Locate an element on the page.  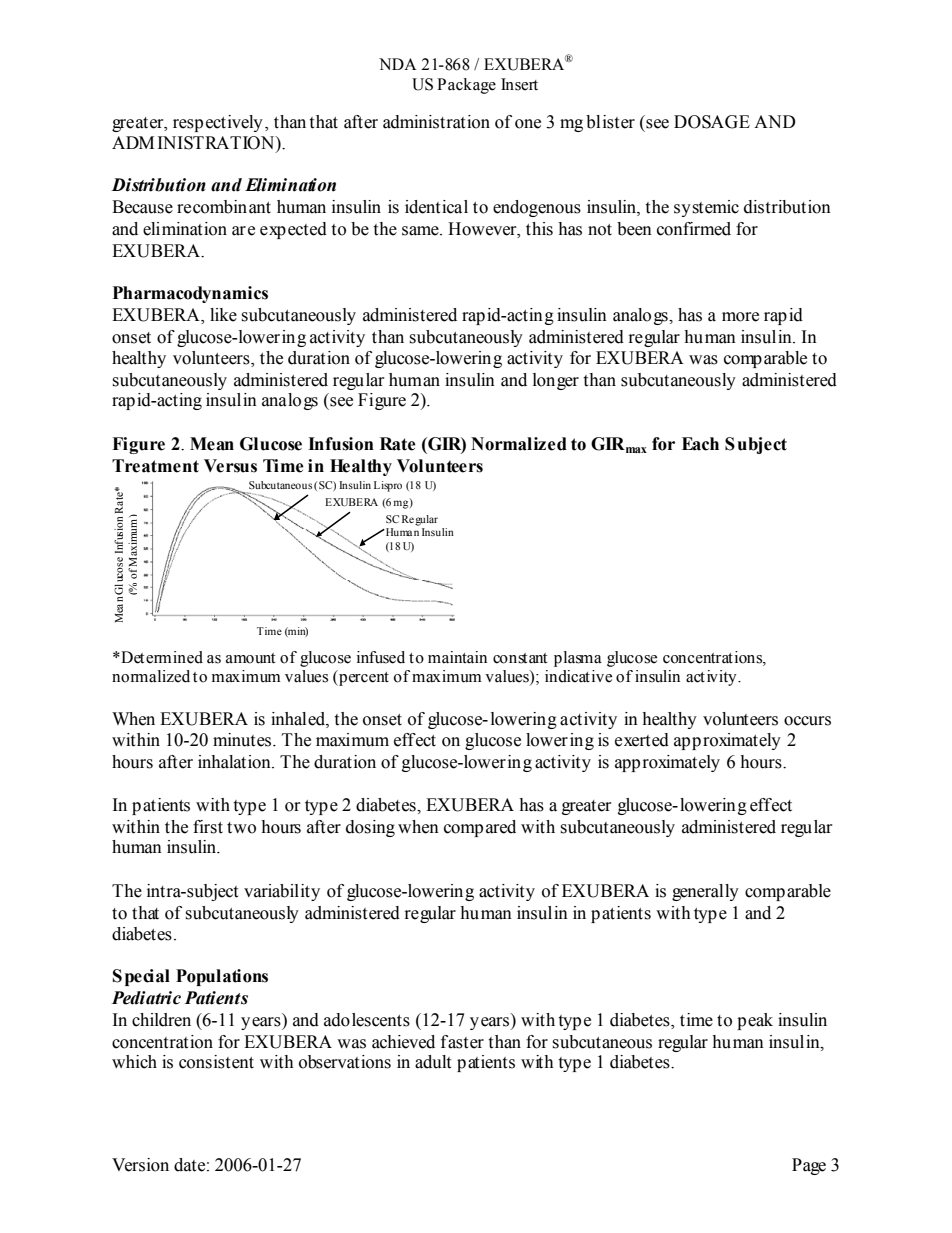
longer is located at coordinates (556, 381).
